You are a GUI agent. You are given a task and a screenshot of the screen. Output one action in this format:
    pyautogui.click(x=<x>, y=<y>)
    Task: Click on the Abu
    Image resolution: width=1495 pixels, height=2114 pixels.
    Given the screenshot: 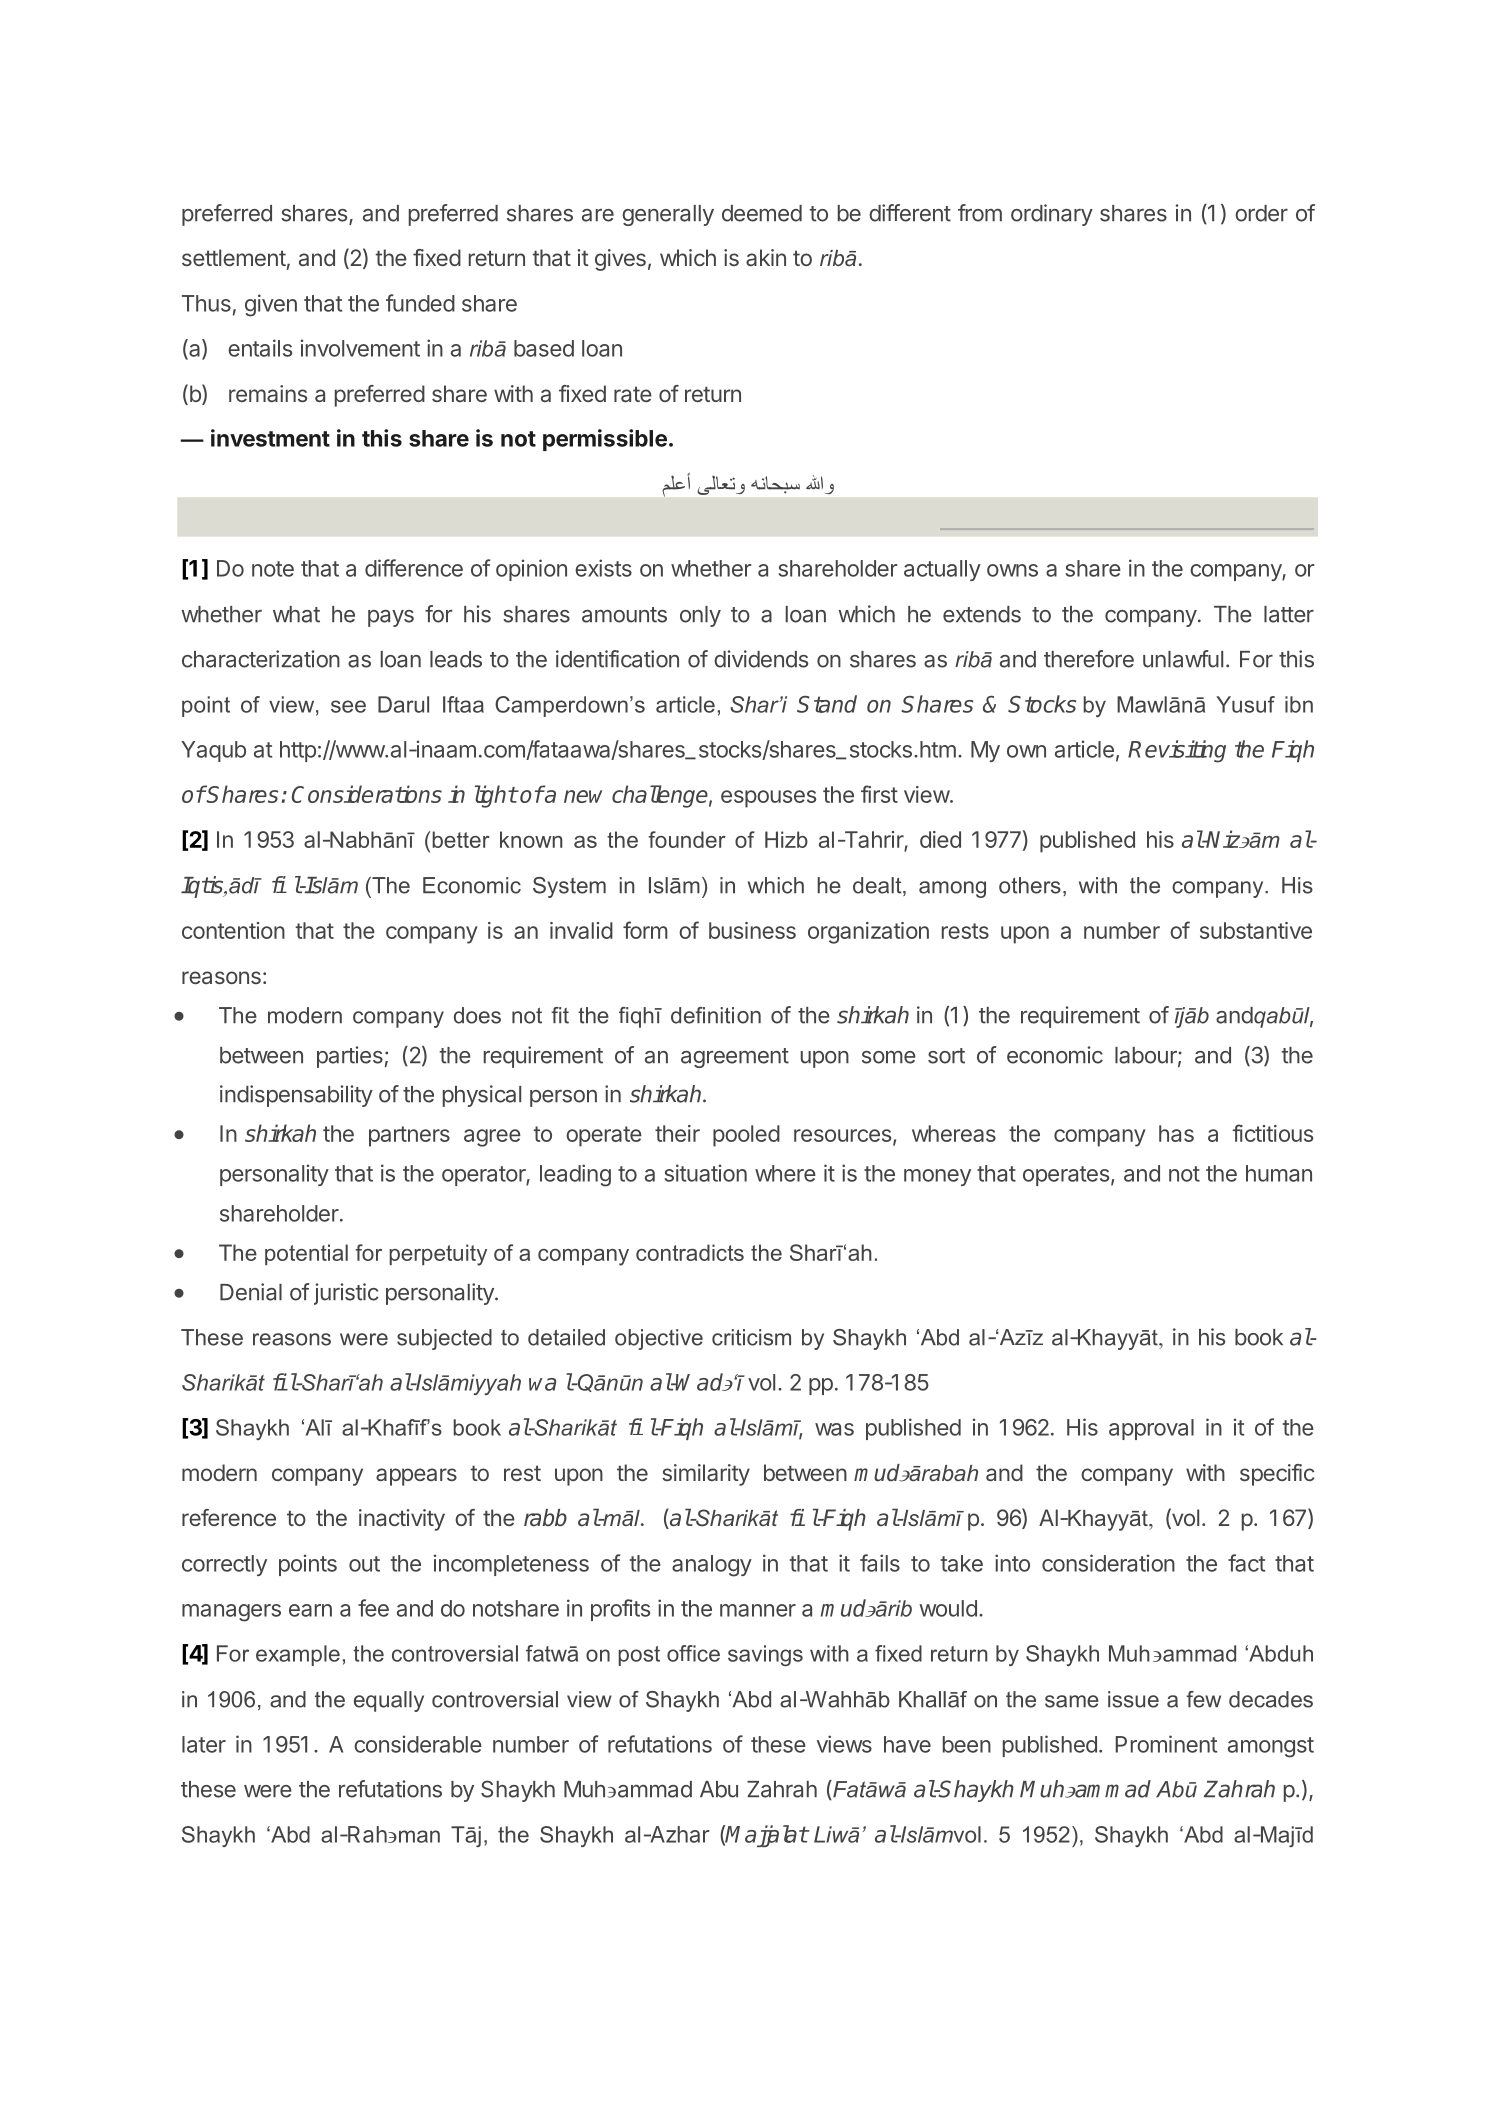 What is the action you would take?
    pyautogui.click(x=719, y=1789)
